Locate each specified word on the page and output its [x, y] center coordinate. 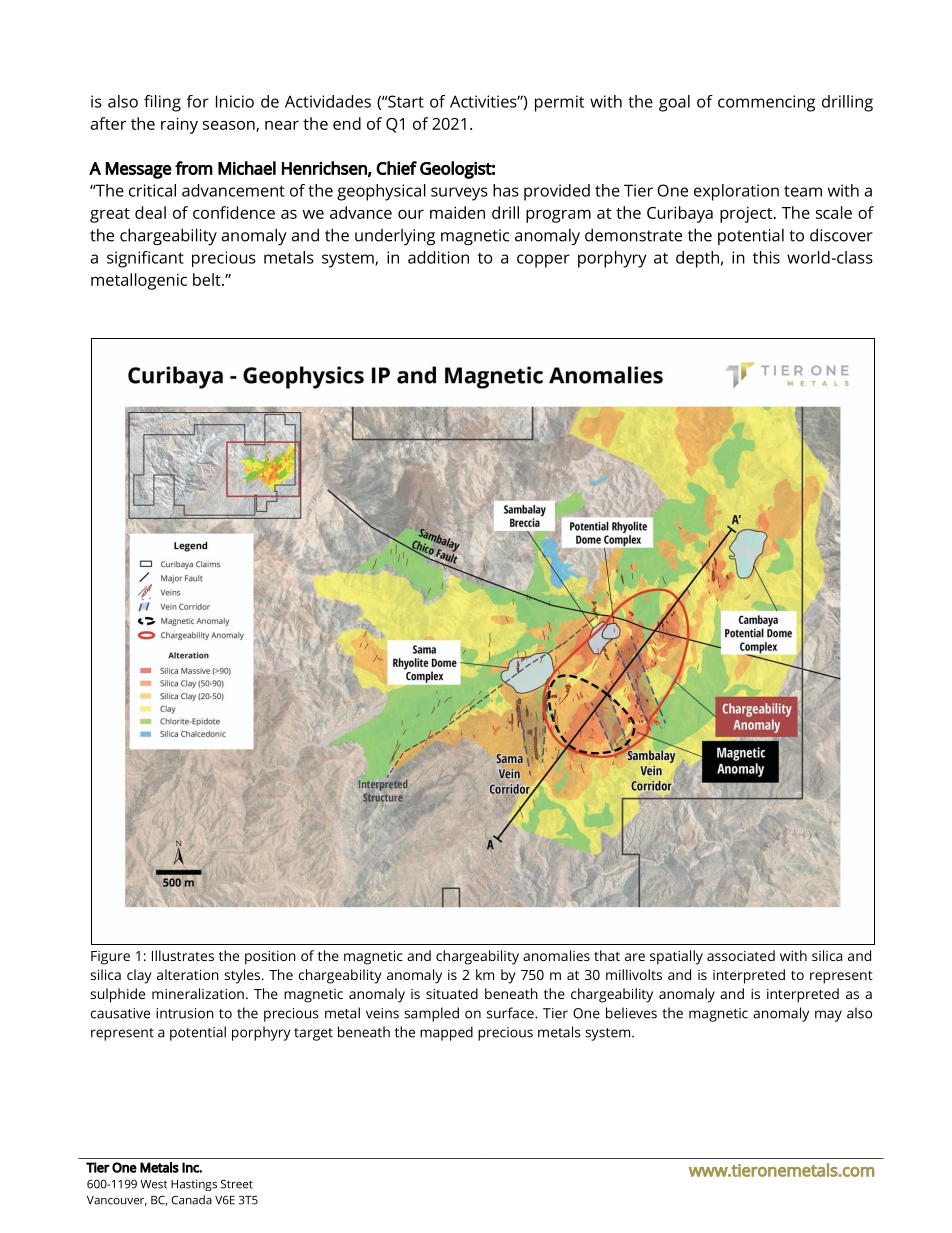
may [828, 1016]
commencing [766, 103]
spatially [676, 957]
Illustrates [183, 955]
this [766, 257]
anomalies [556, 955]
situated [452, 993]
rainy [179, 125]
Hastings [194, 1185]
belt [208, 279]
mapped [446, 1033]
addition [438, 257]
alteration [188, 974]
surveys [459, 194]
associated [741, 955]
